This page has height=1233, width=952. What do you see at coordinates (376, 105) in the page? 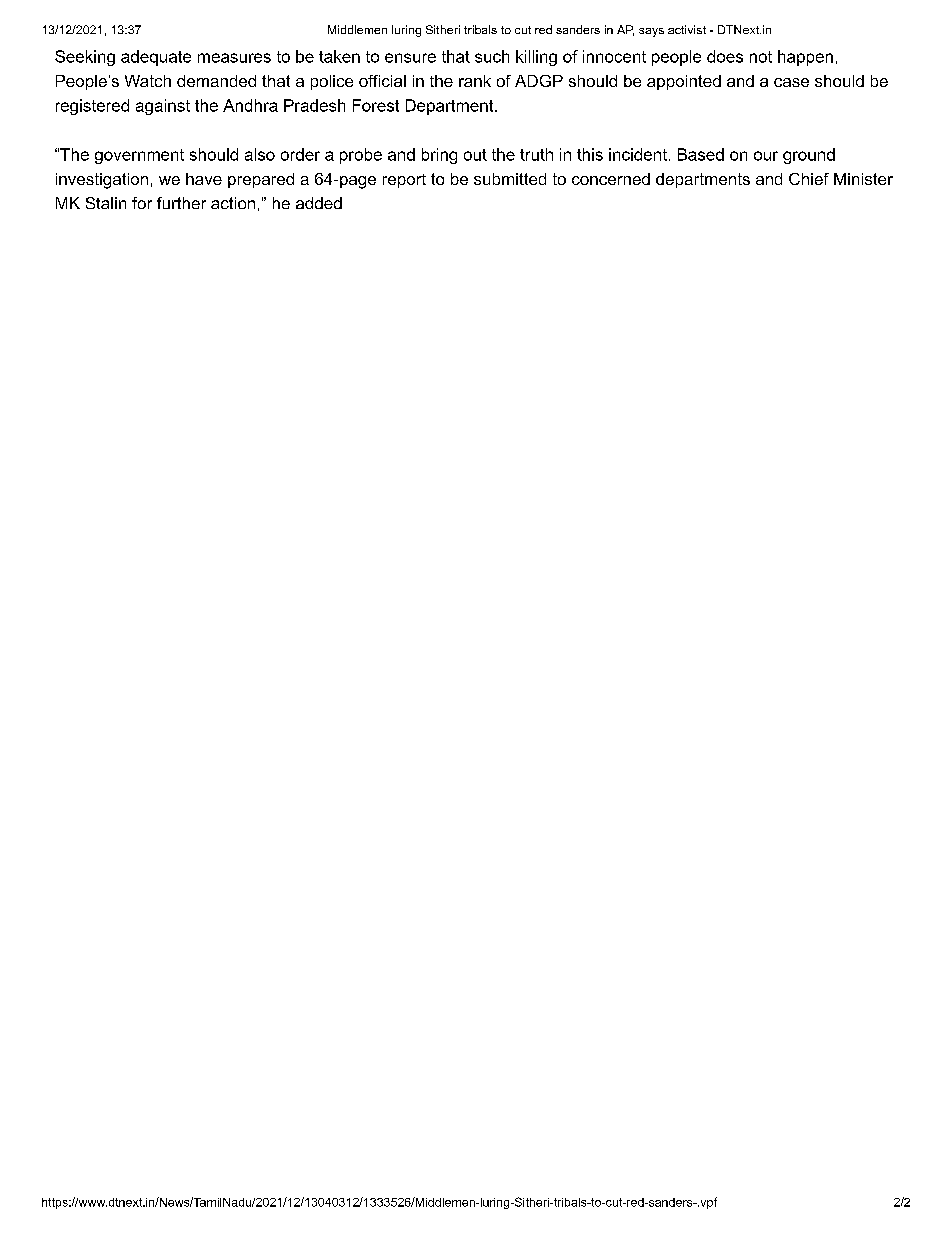
I see `Forest` at bounding box center [376, 105].
